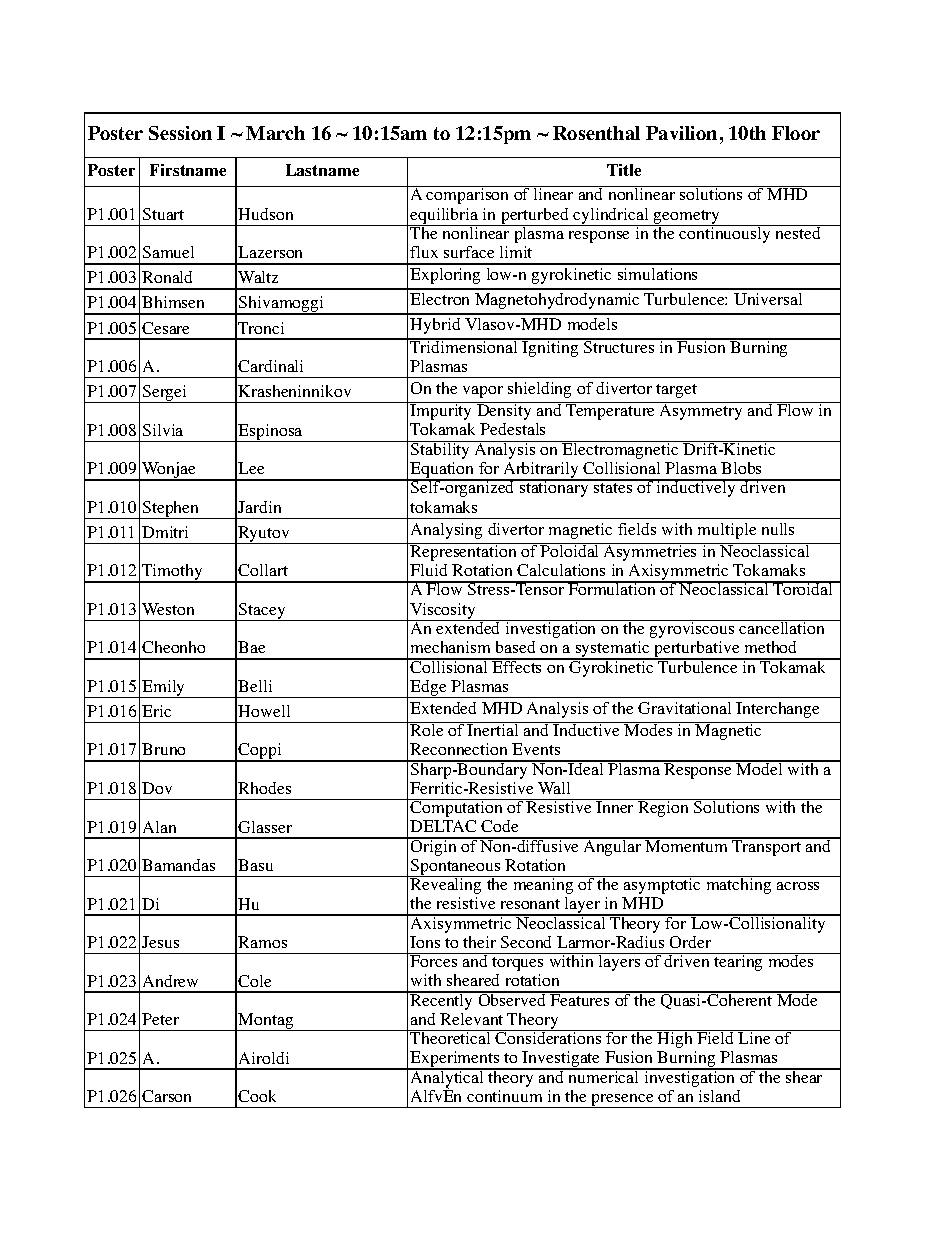 The image size is (952, 1233). What do you see at coordinates (681, 133) in the screenshot?
I see `Pavilion` at bounding box center [681, 133].
